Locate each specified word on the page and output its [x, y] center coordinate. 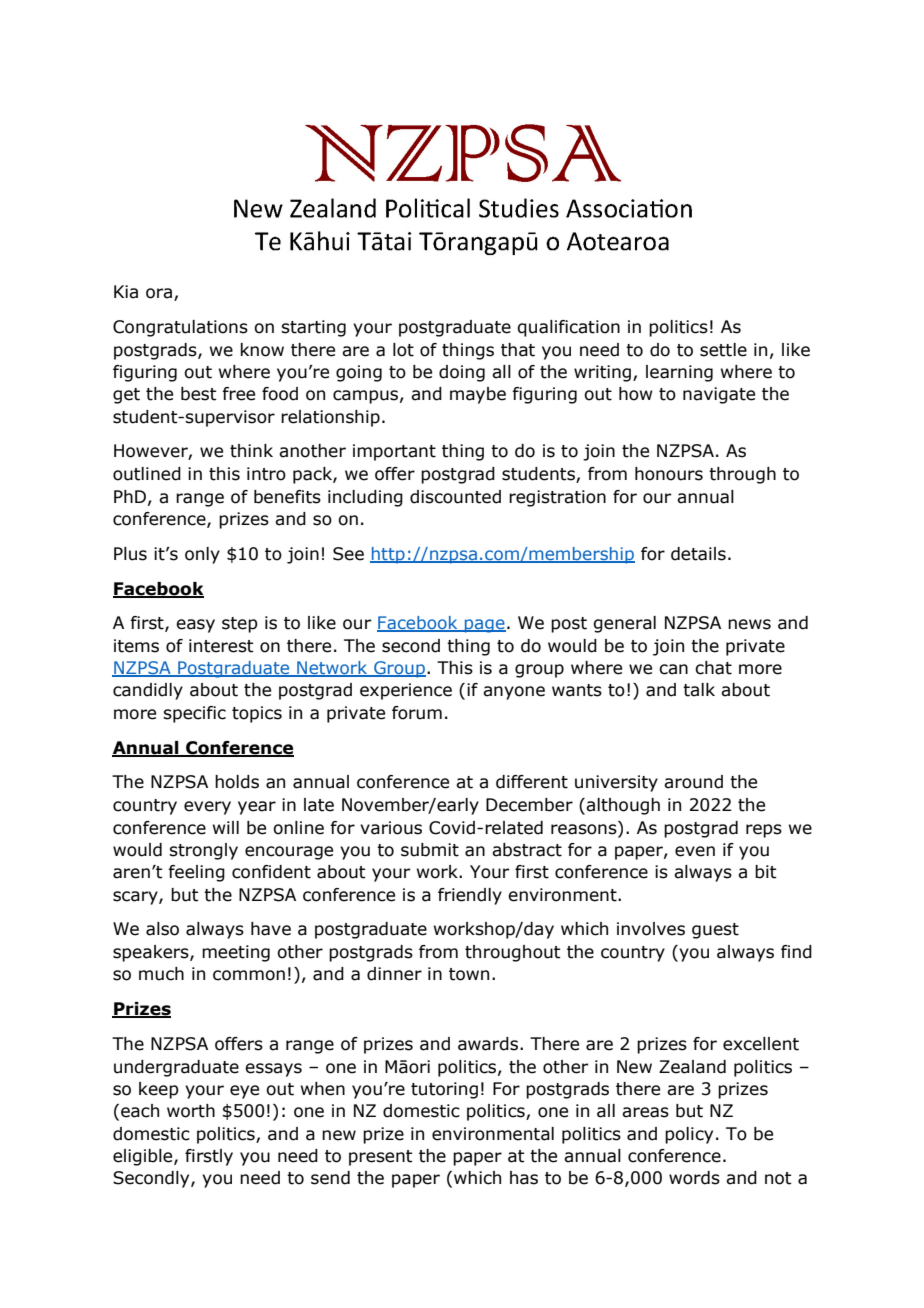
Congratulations [180, 328]
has [524, 1178]
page [484, 626]
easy [195, 626]
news [749, 624]
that [518, 350]
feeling [196, 873]
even [695, 851]
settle [723, 350]
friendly [470, 896]
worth [191, 1111]
